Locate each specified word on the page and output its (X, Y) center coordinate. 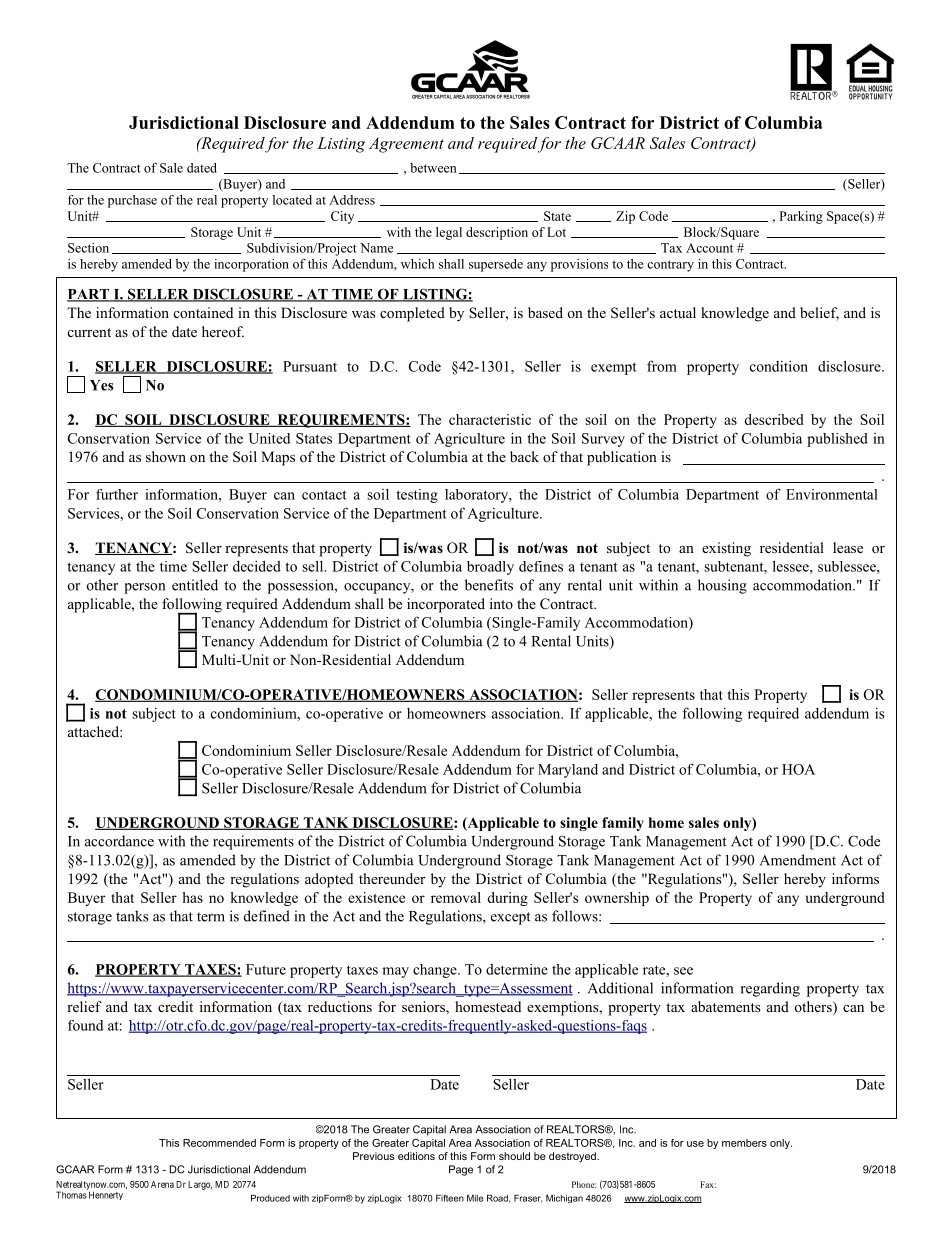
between (433, 168)
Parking (801, 217)
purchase (132, 201)
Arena (162, 1184)
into (501, 603)
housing (722, 586)
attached (94, 731)
